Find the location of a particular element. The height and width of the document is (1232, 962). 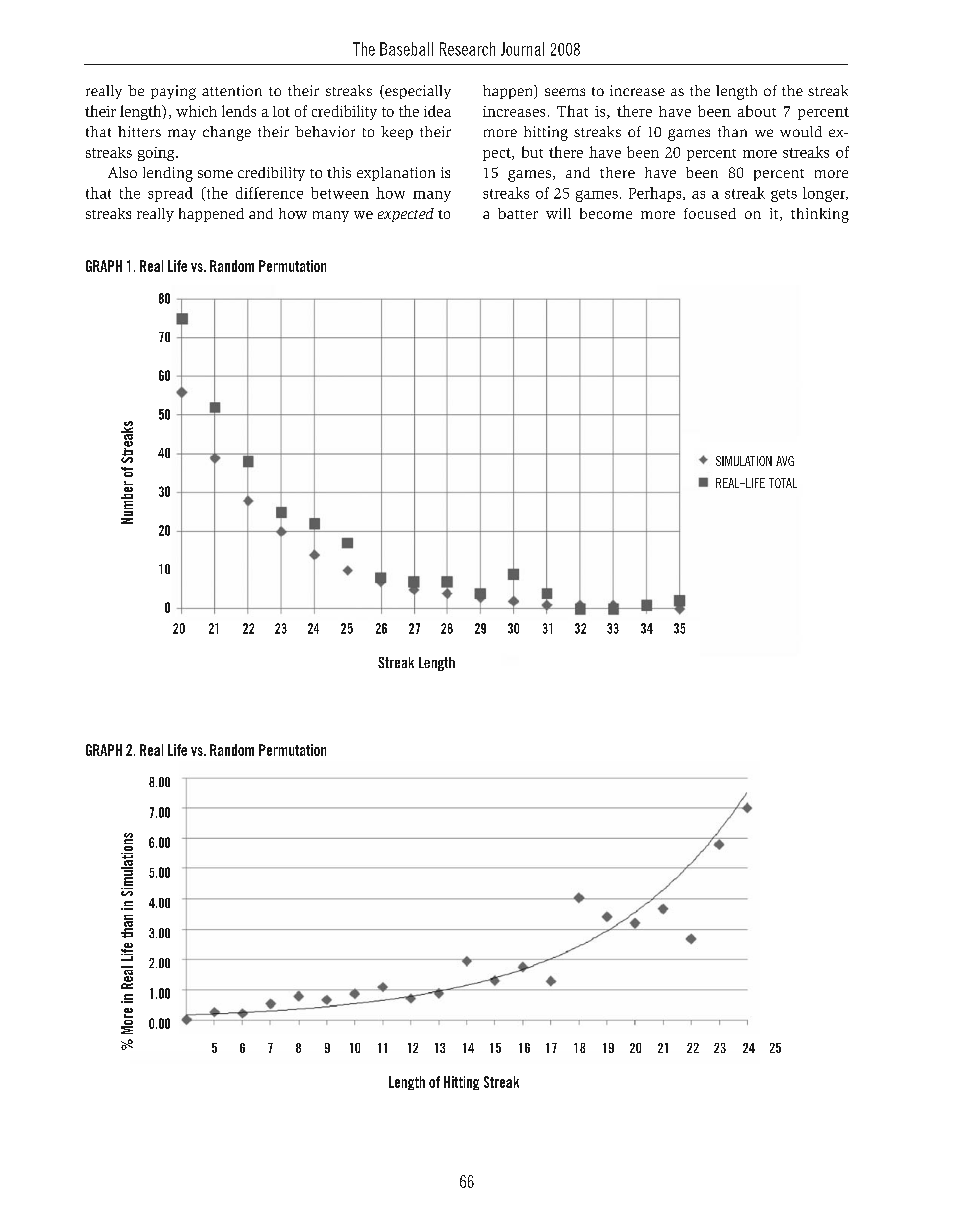

spread is located at coordinates (170, 194).
